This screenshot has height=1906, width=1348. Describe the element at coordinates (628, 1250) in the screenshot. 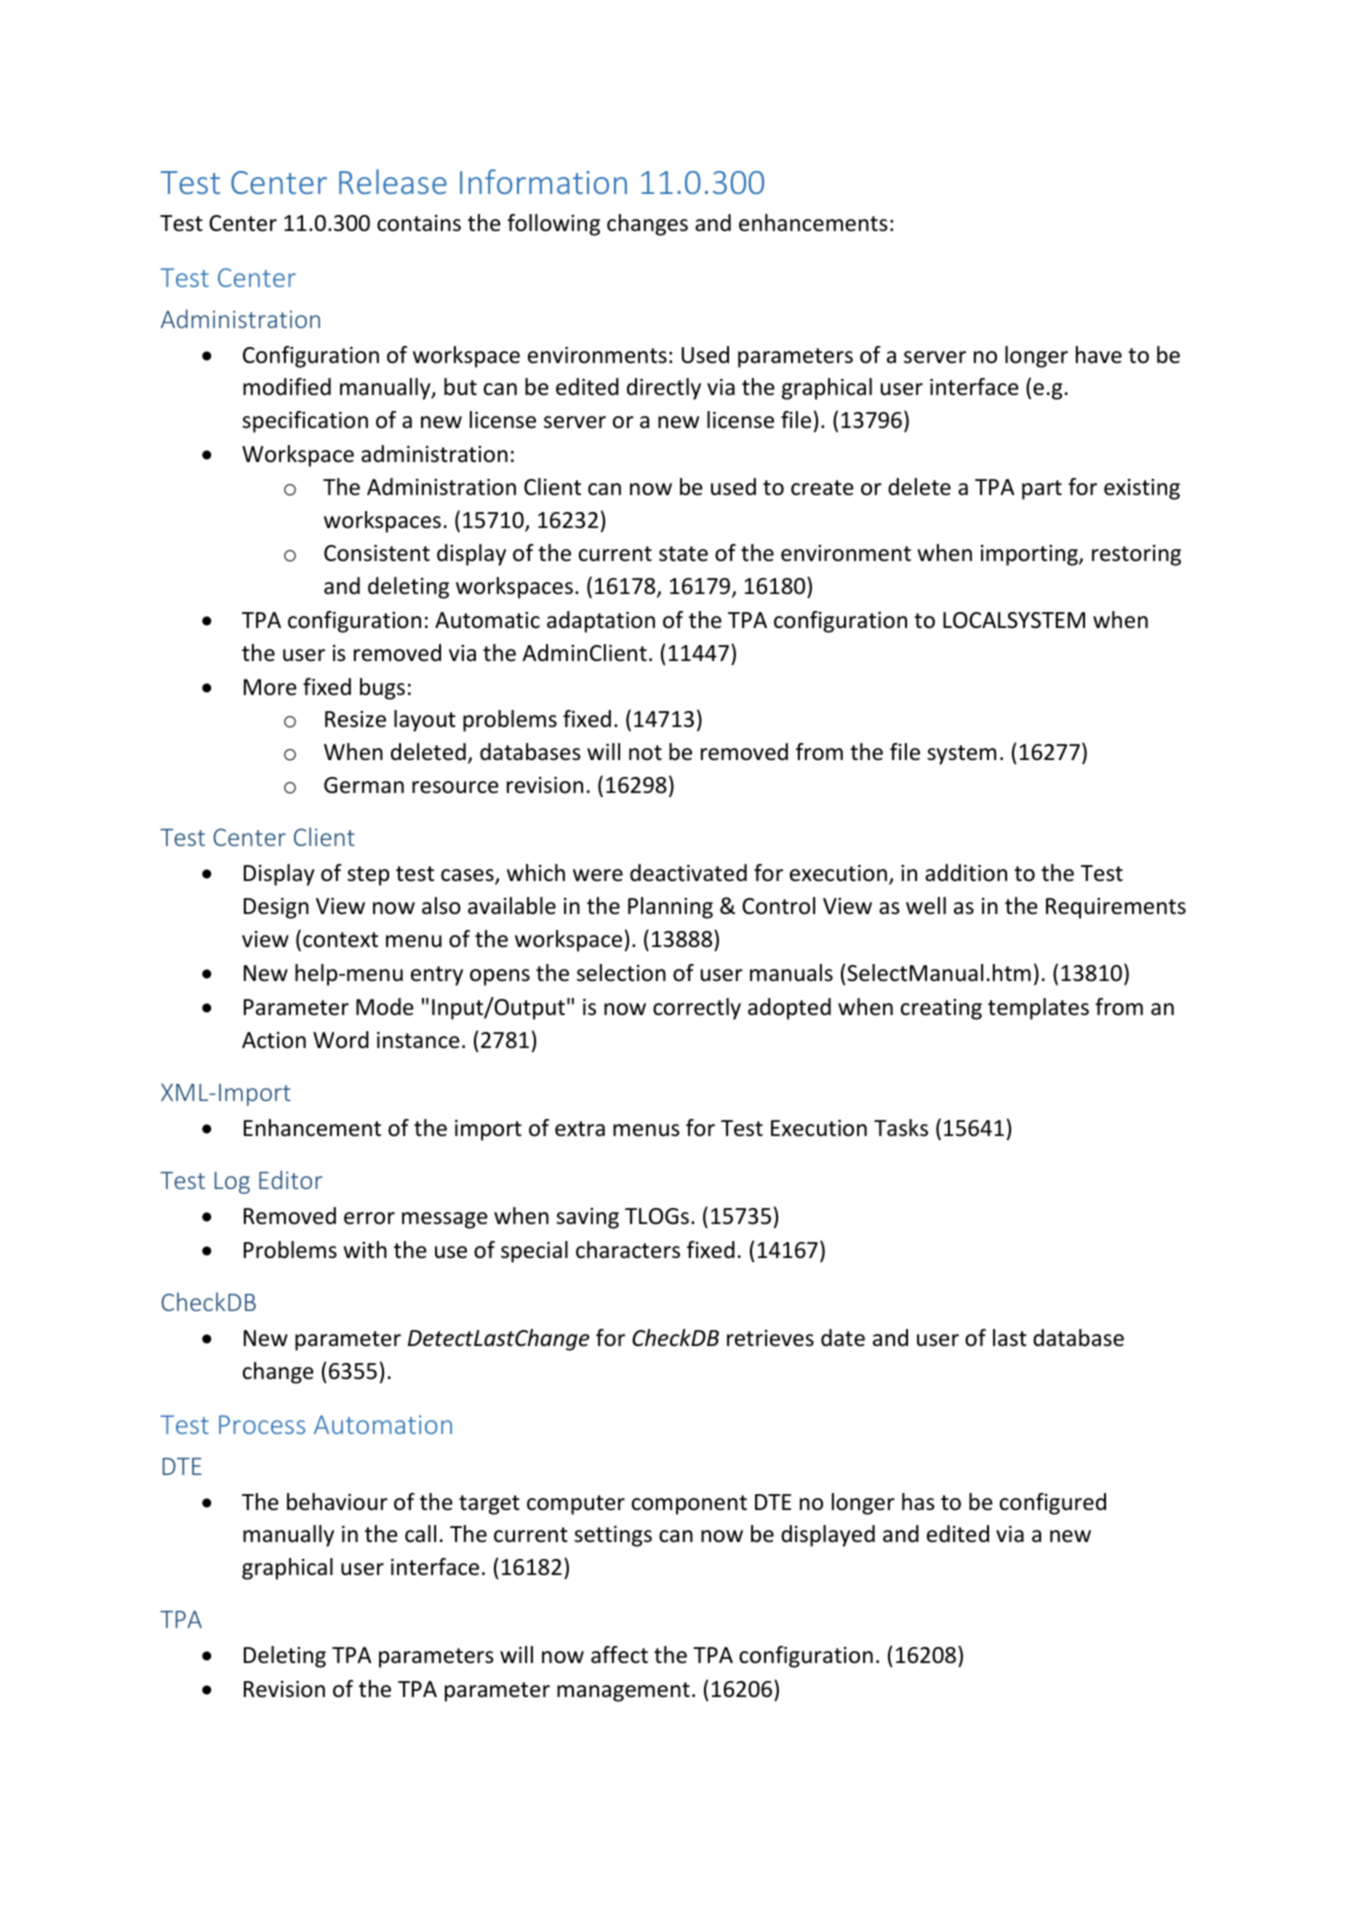

I see `characters` at that location.
